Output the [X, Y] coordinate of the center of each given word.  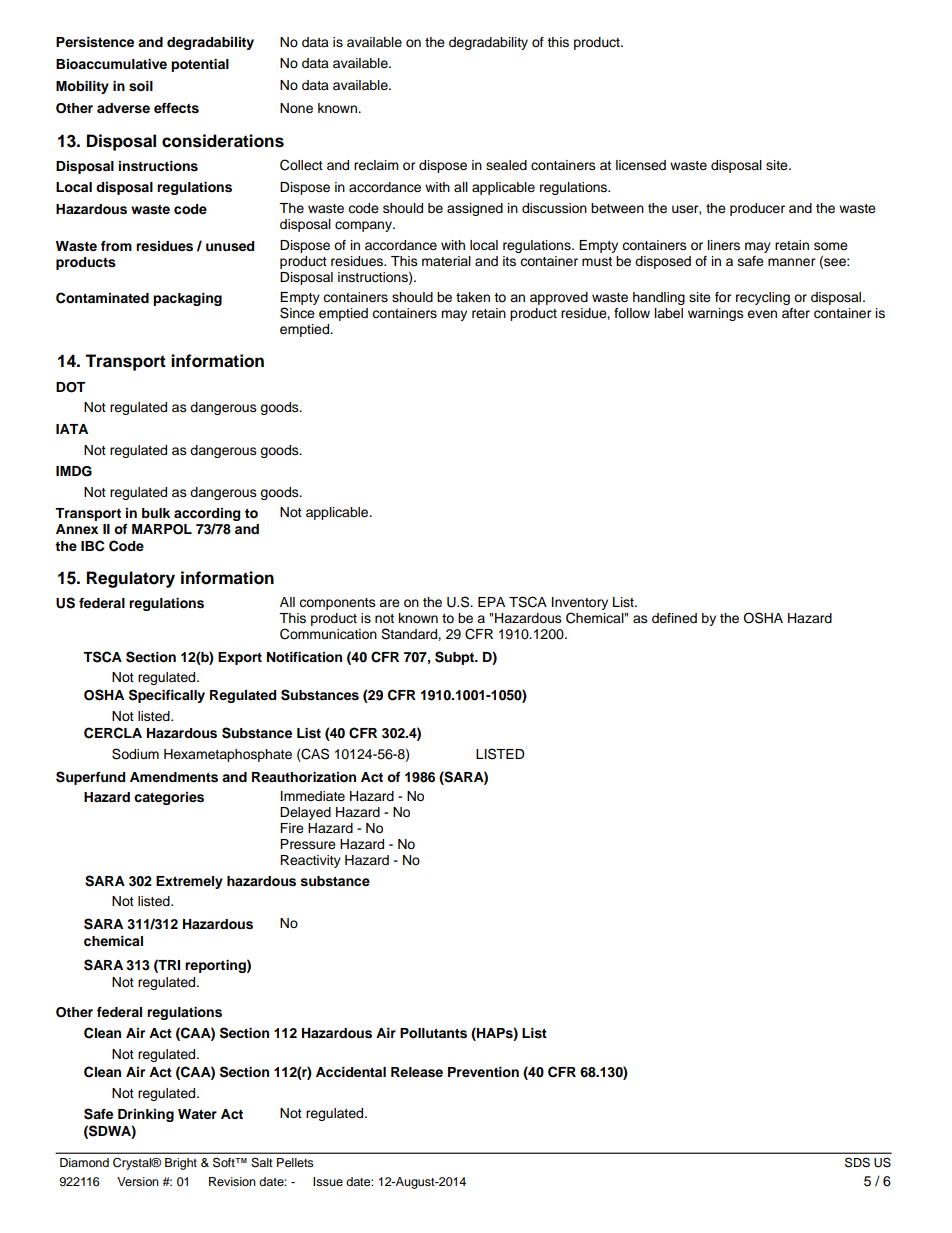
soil [141, 86]
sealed [506, 165]
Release [417, 1072]
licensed [641, 165]
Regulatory [131, 579]
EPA [491, 602]
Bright [181, 1164]
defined [674, 618]
